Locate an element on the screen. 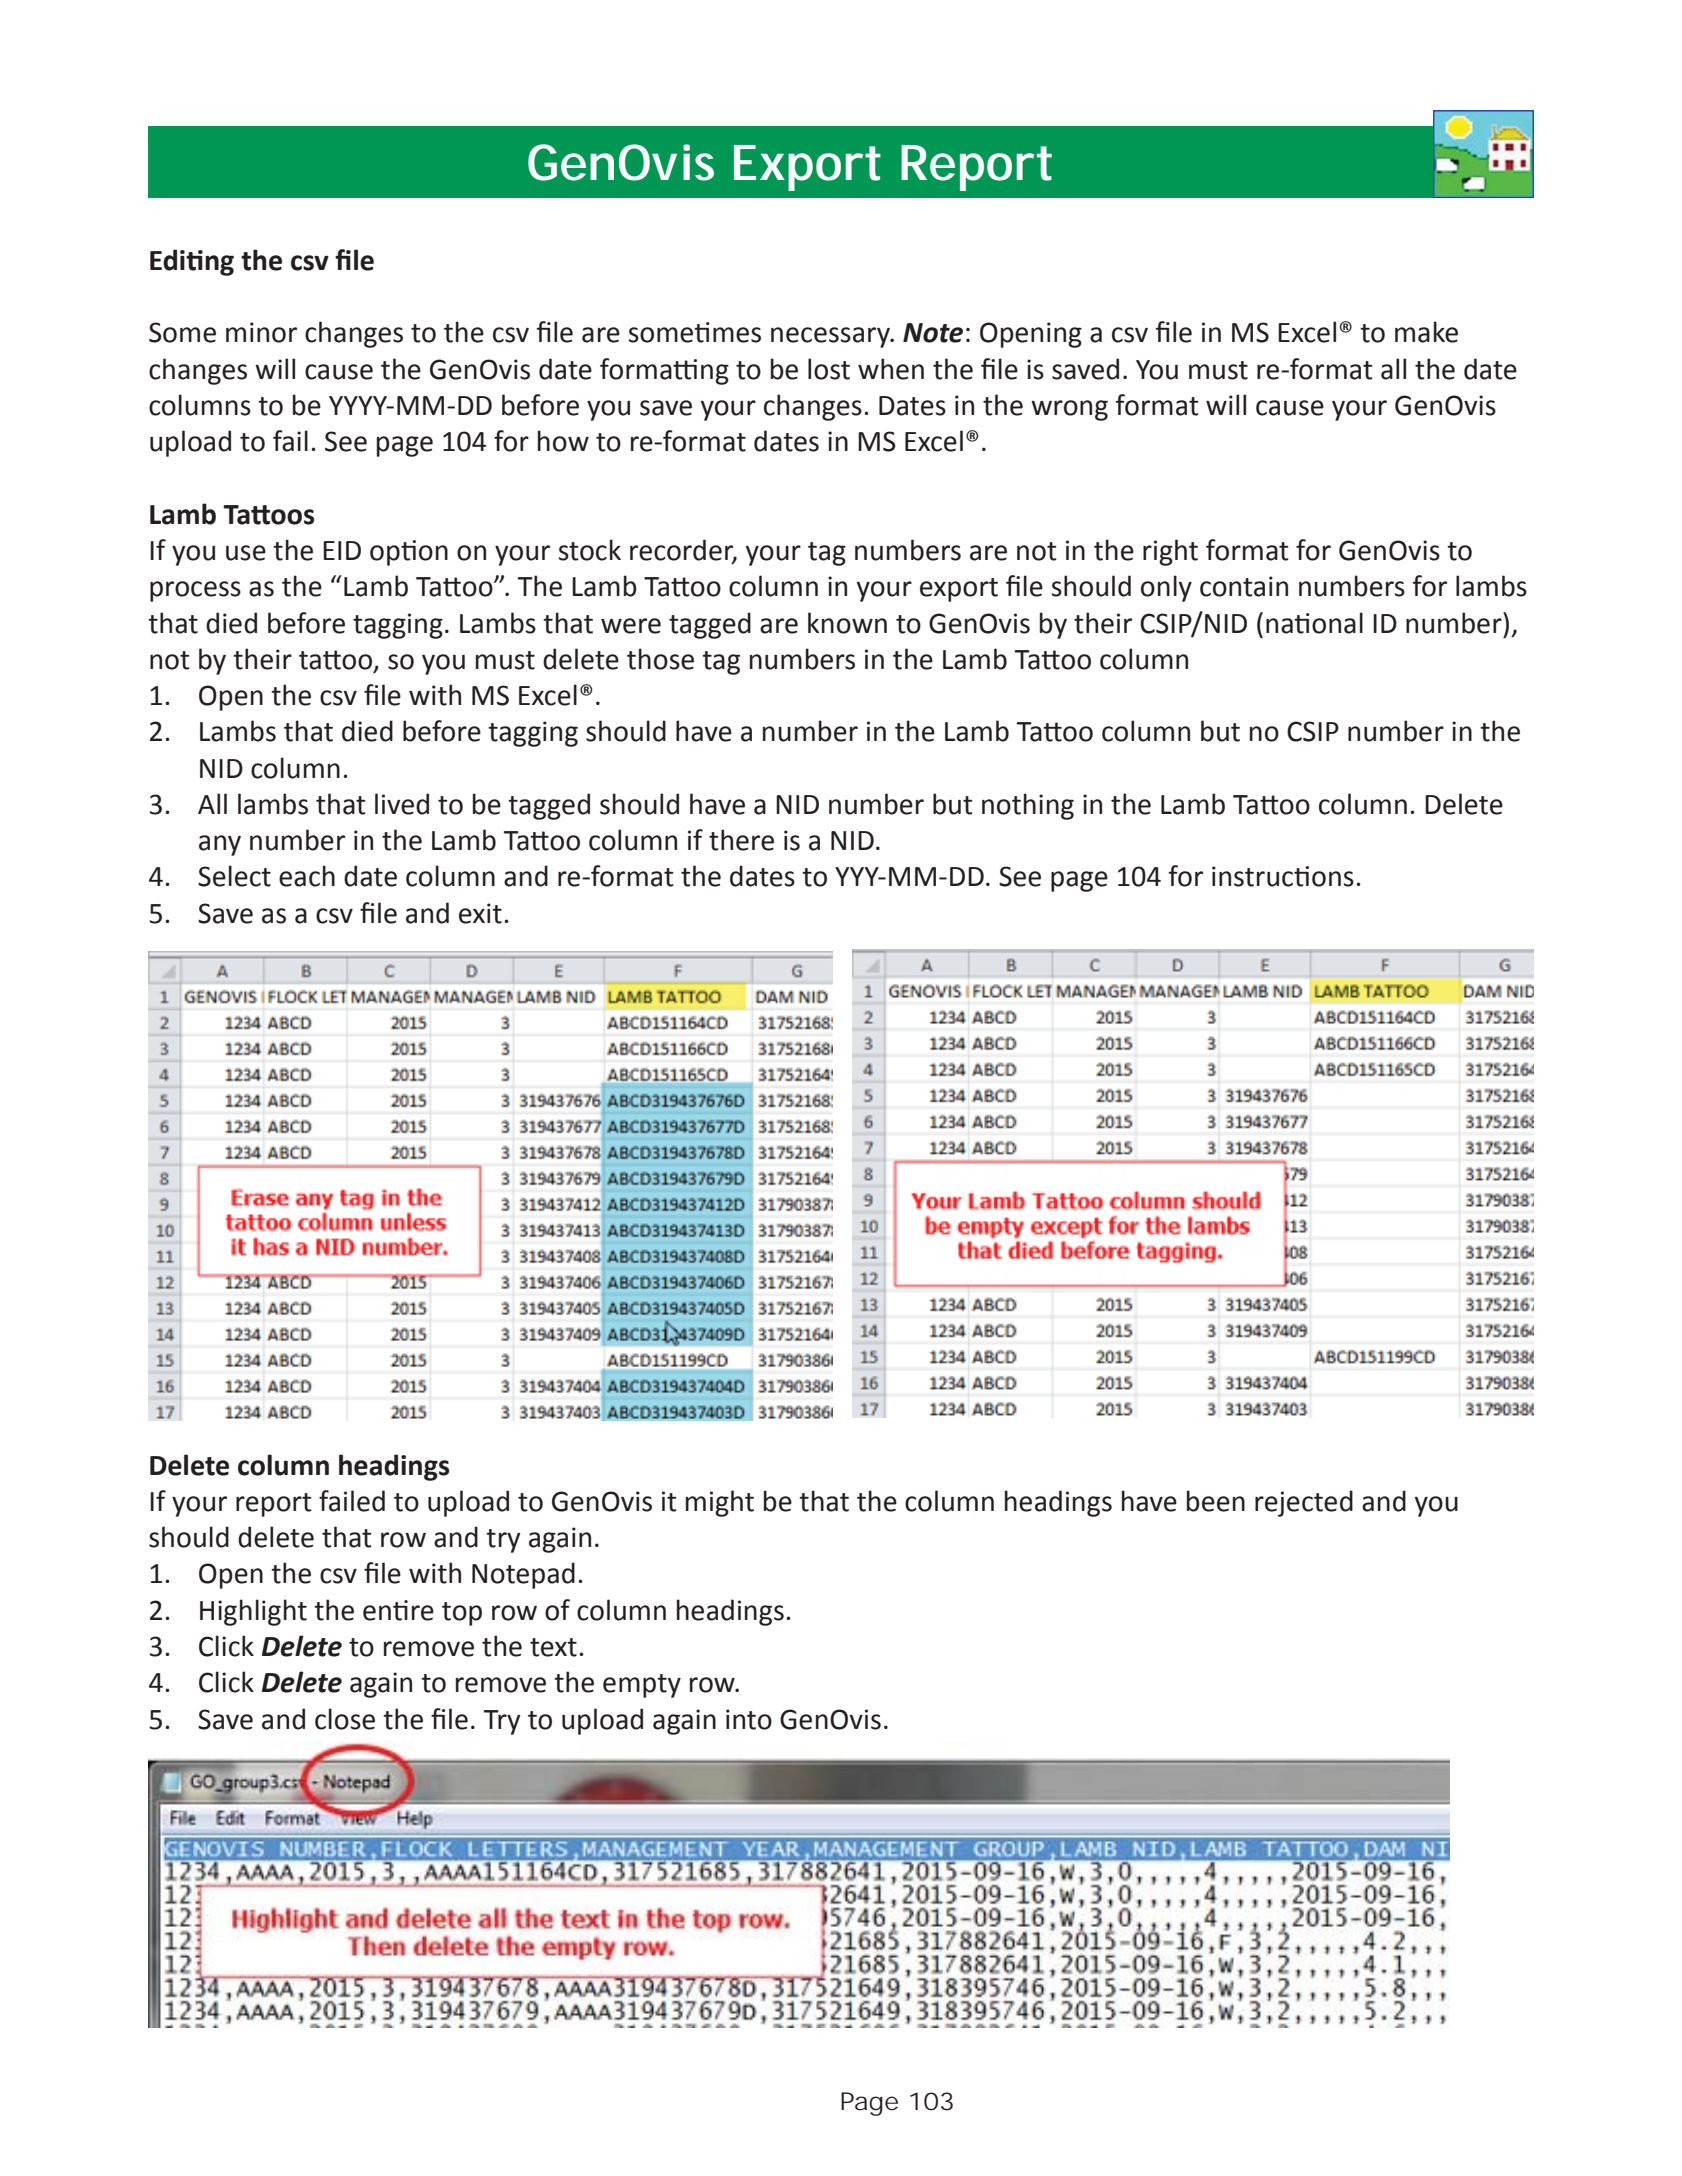 This screenshot has height=2176, width=1682. exit is located at coordinates (480, 913).
